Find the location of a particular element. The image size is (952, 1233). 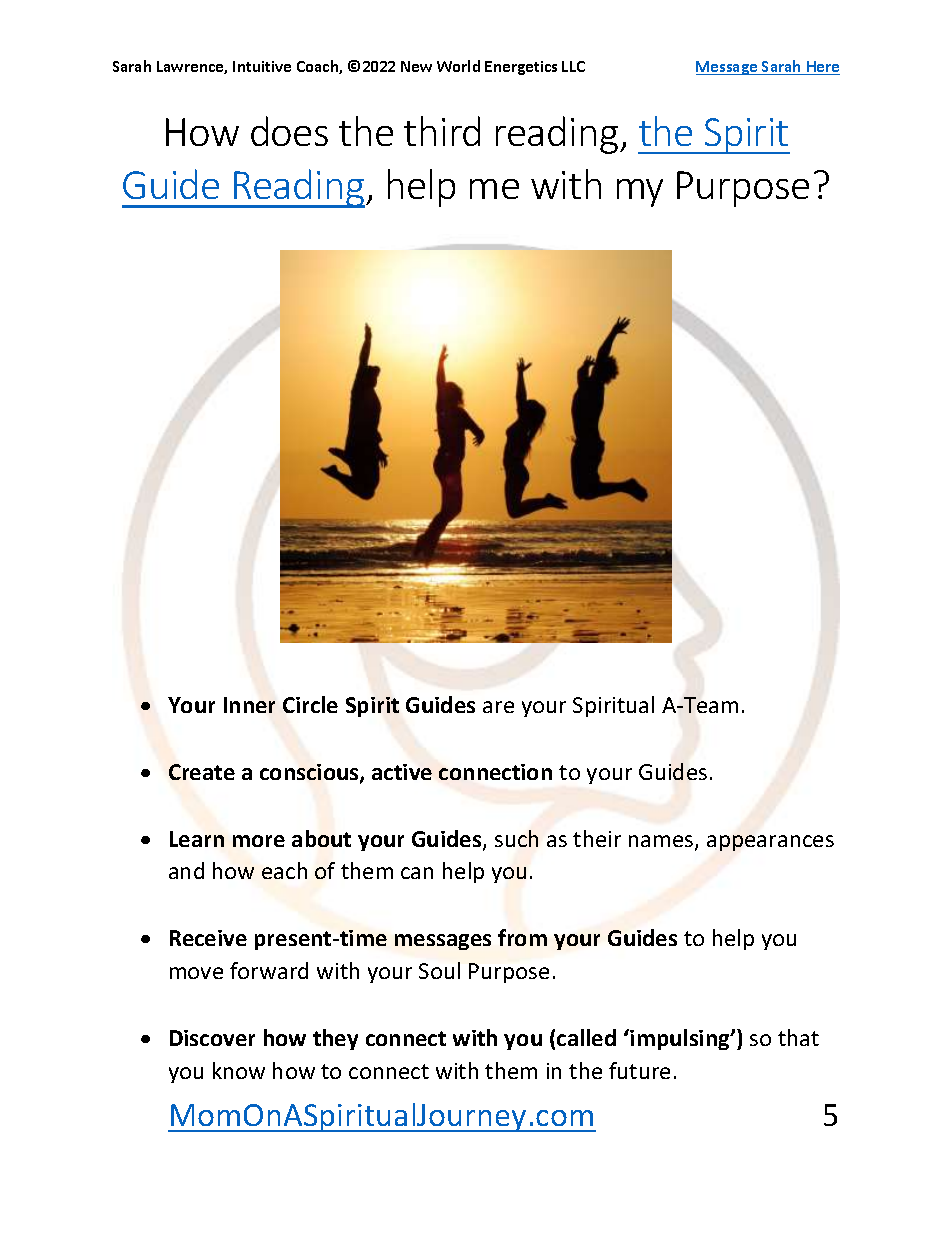

Intuitive is located at coordinates (262, 66).
